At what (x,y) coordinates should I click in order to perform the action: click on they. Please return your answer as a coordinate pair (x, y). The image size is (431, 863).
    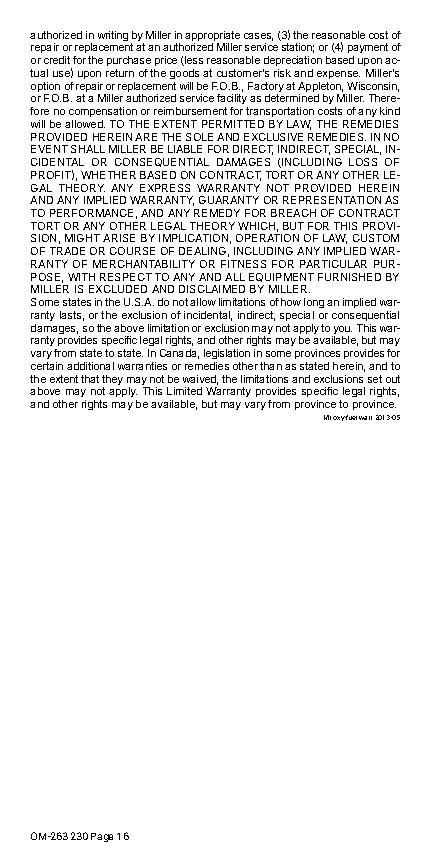
    Looking at the image, I should click on (112, 381).
